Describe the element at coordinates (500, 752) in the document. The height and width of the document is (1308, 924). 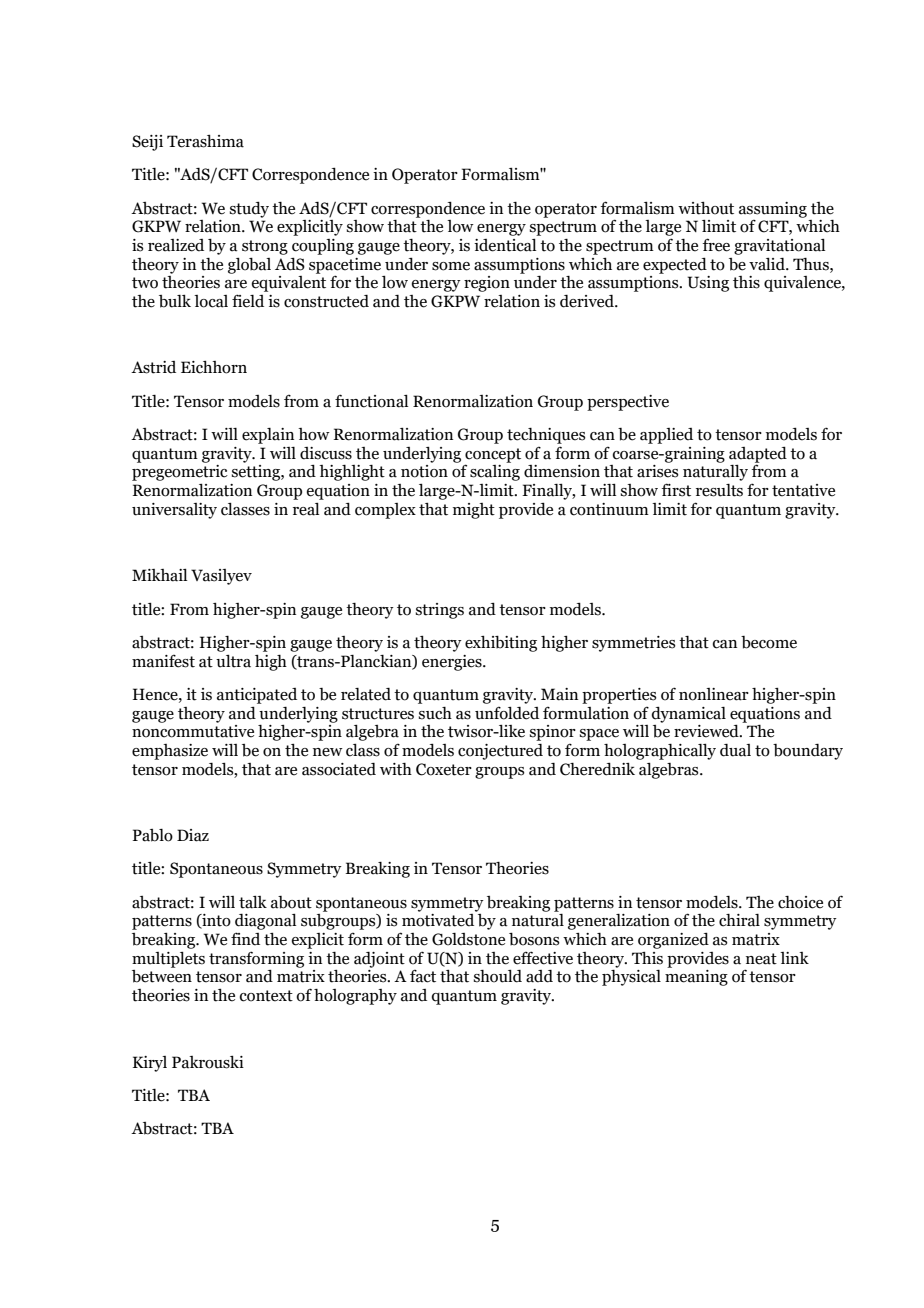
I see `conjectured` at that location.
